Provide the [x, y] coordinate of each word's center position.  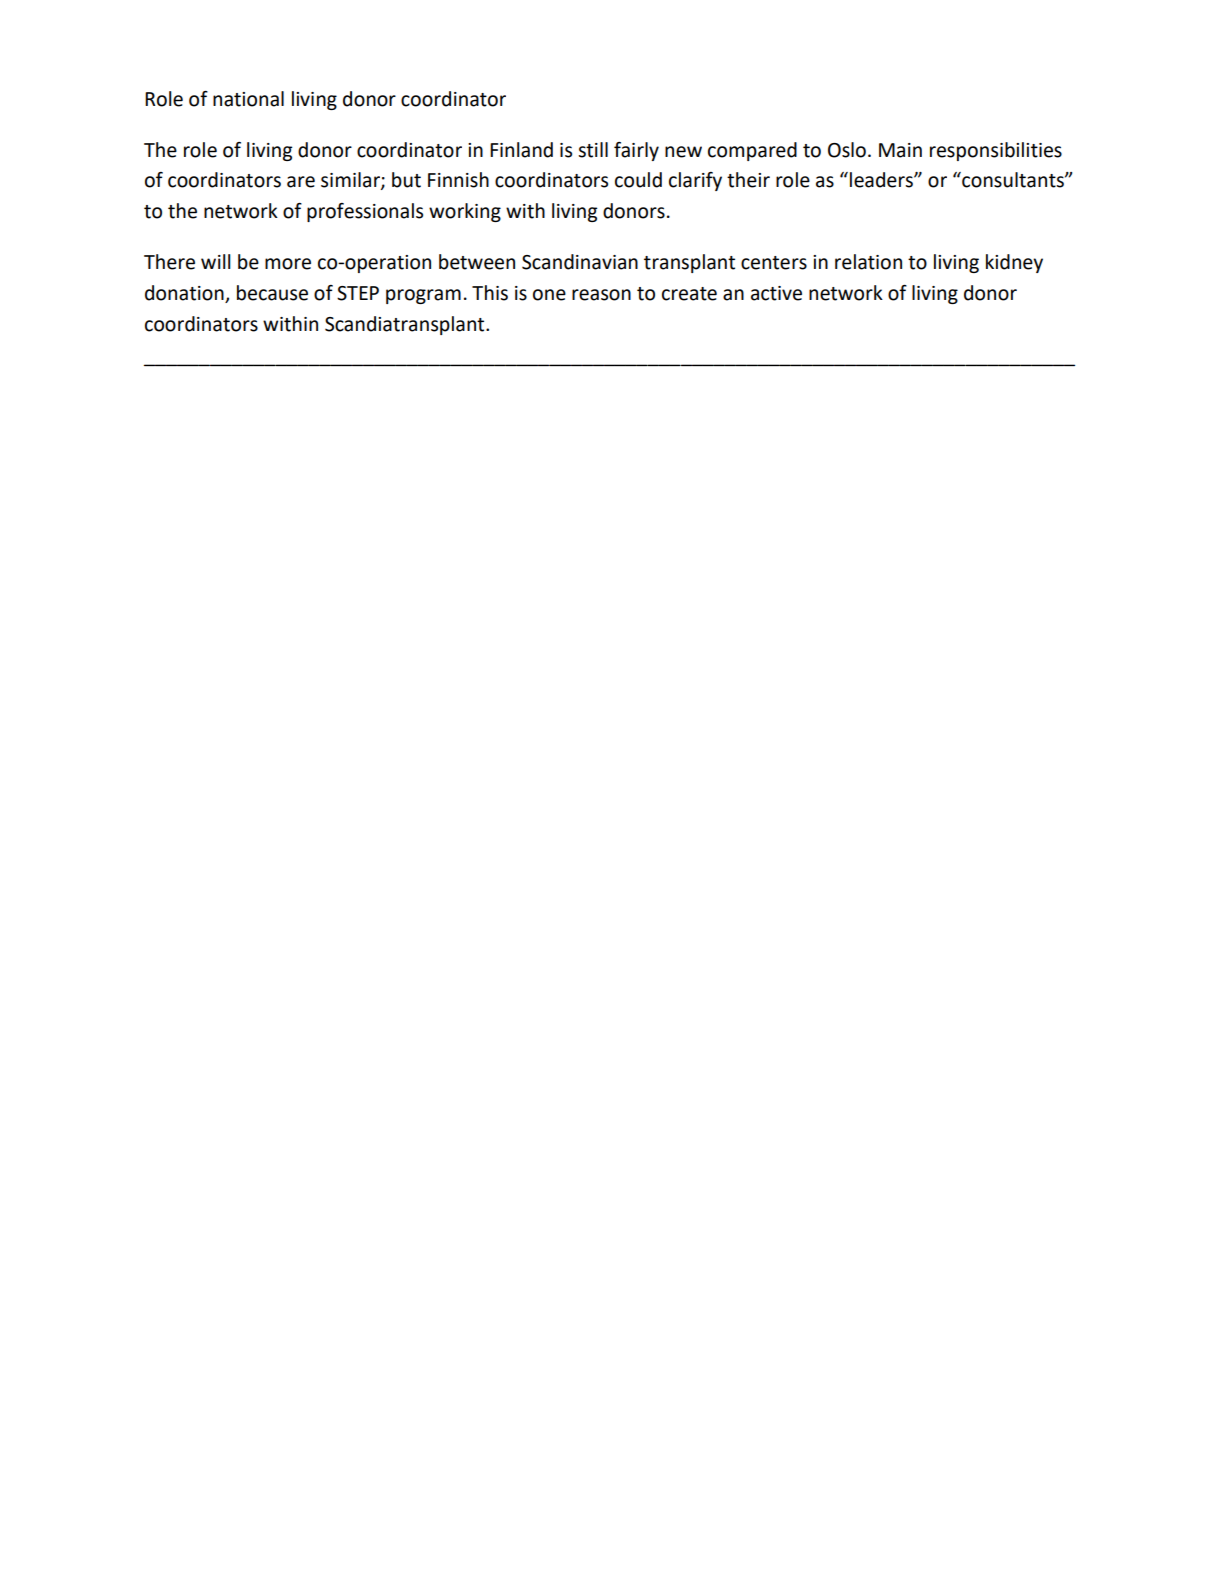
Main [900, 150]
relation [868, 262]
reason [601, 295]
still [593, 150]
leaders [882, 180]
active [776, 293]
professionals [365, 212]
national [248, 99]
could [638, 180]
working [465, 212]
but [406, 180]
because [272, 293]
